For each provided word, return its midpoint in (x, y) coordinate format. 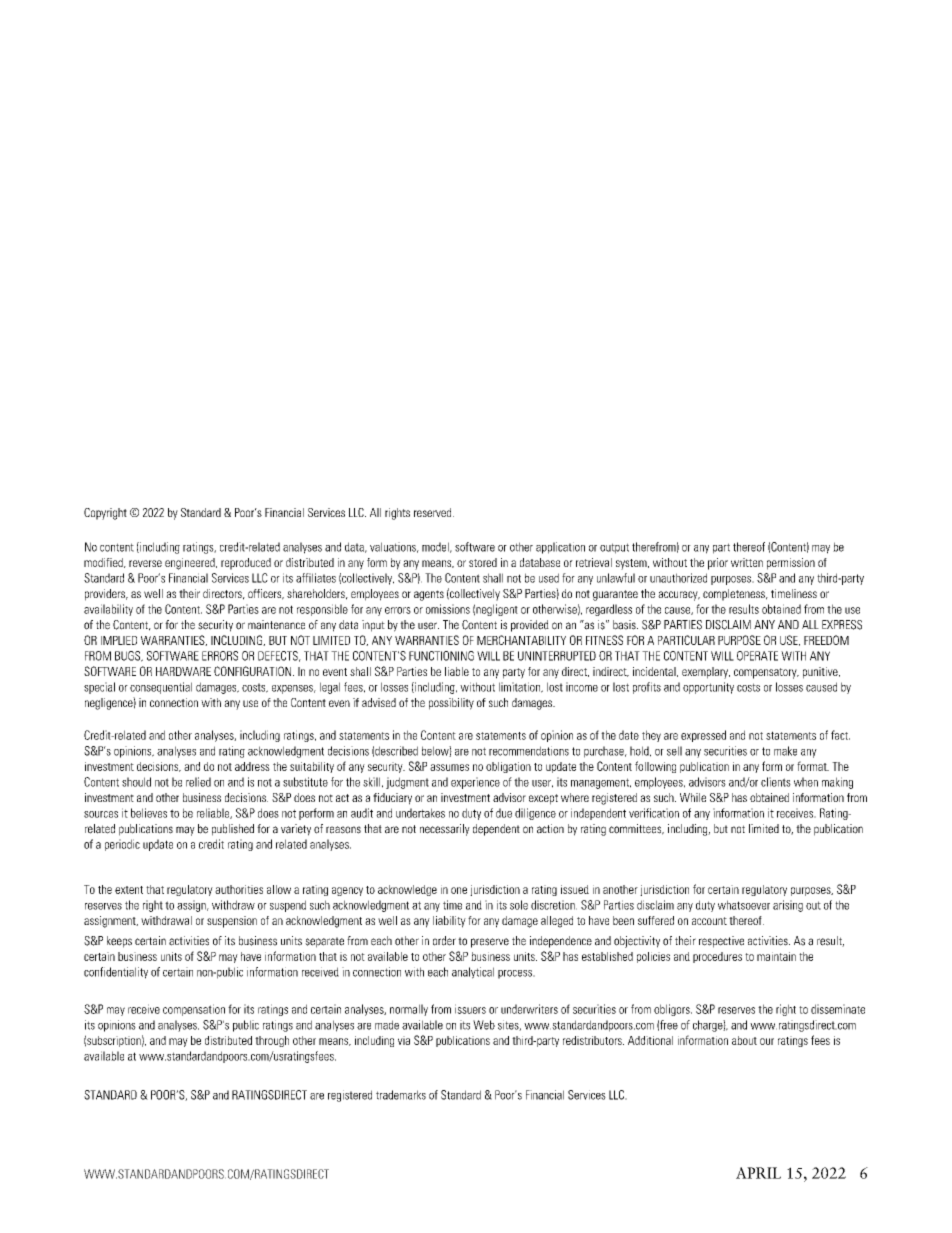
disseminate (838, 1009)
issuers (470, 1009)
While (693, 797)
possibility (451, 704)
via (404, 1040)
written (747, 562)
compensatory (766, 673)
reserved (434, 512)
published (233, 830)
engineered (191, 564)
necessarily (445, 830)
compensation (194, 1010)
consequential (161, 688)
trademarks (401, 1095)
